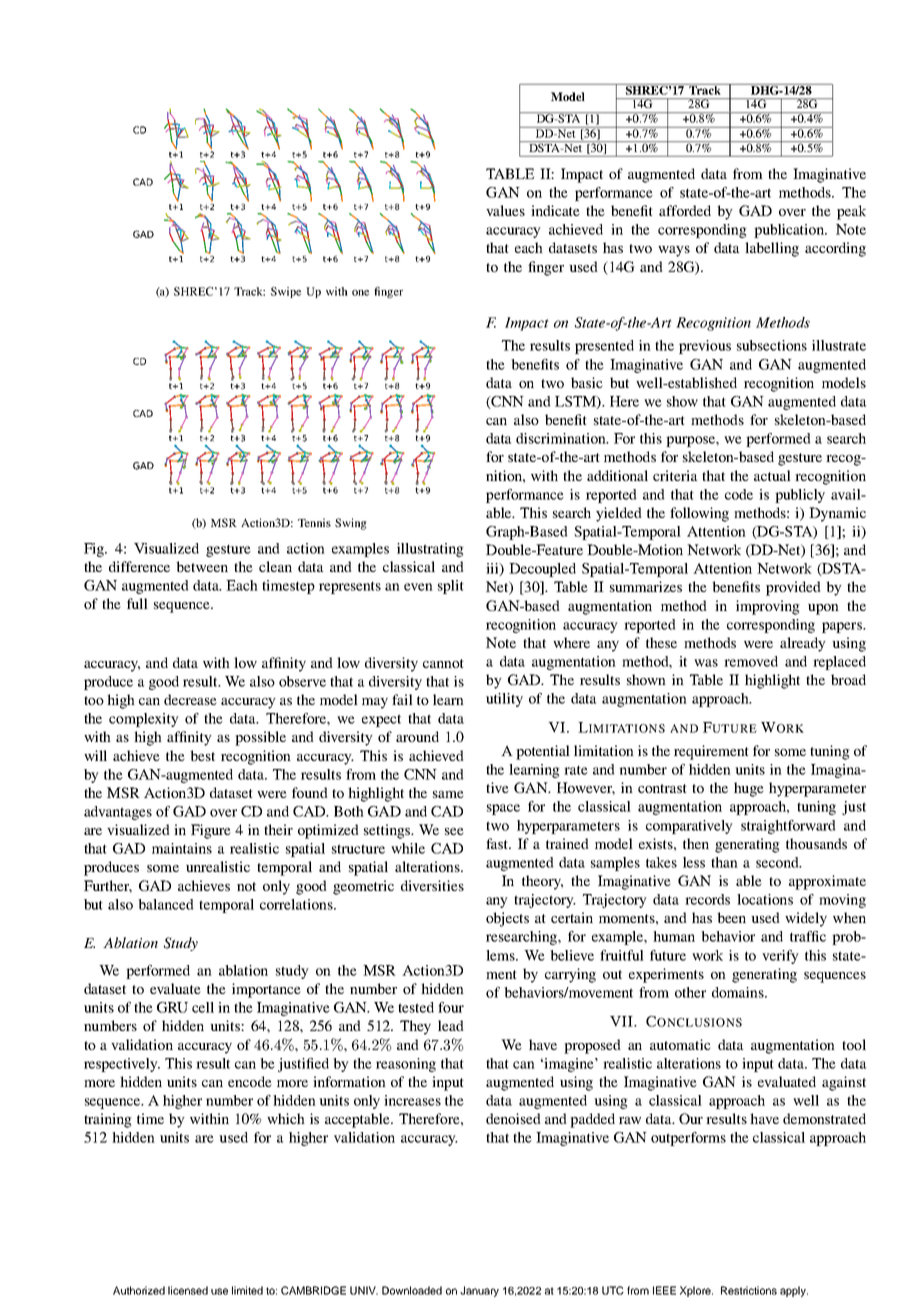 This screenshot has width=924, height=1308. I want to click on huge, so click(749, 789).
